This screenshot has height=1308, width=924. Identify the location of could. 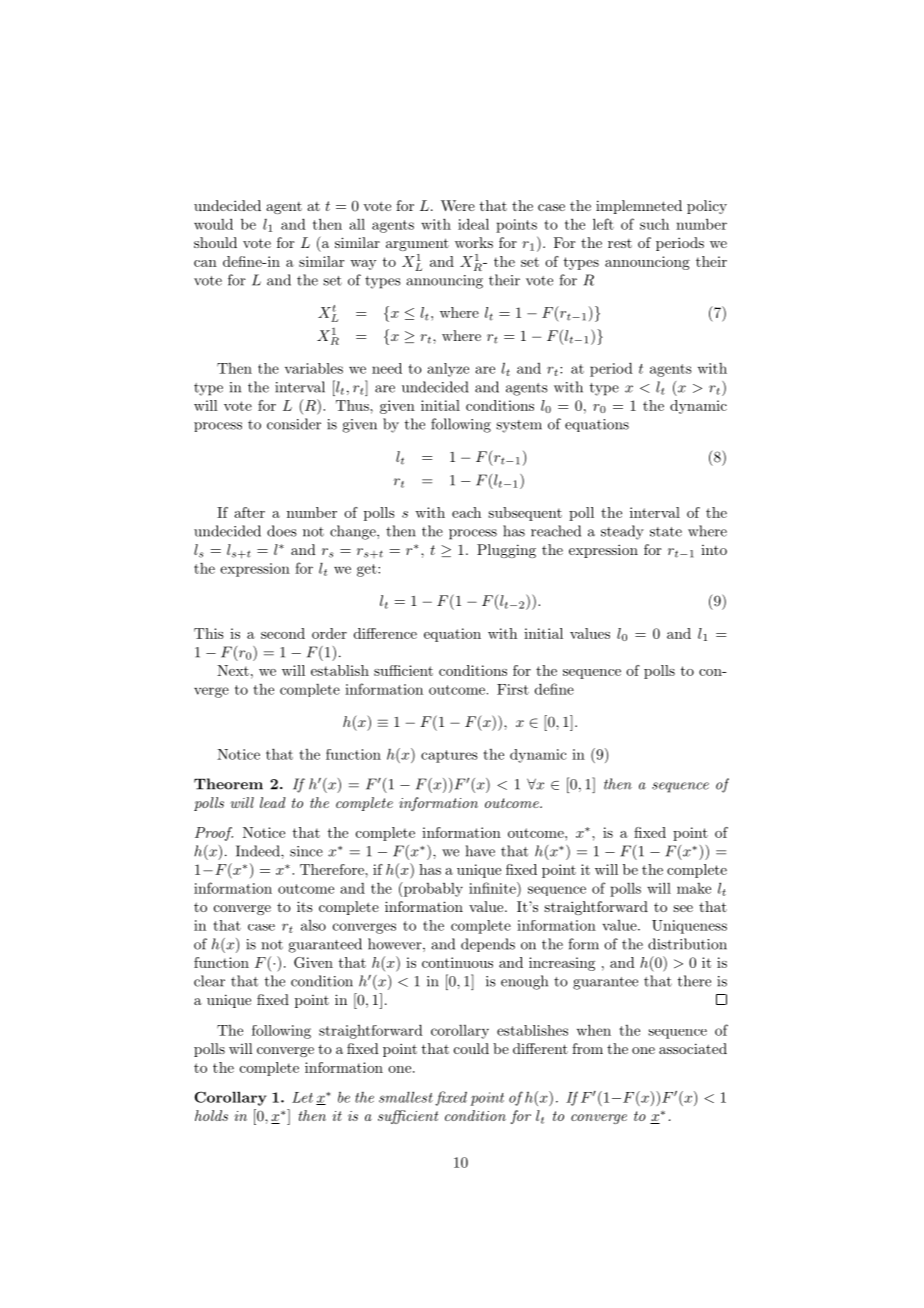
(471, 1048).
